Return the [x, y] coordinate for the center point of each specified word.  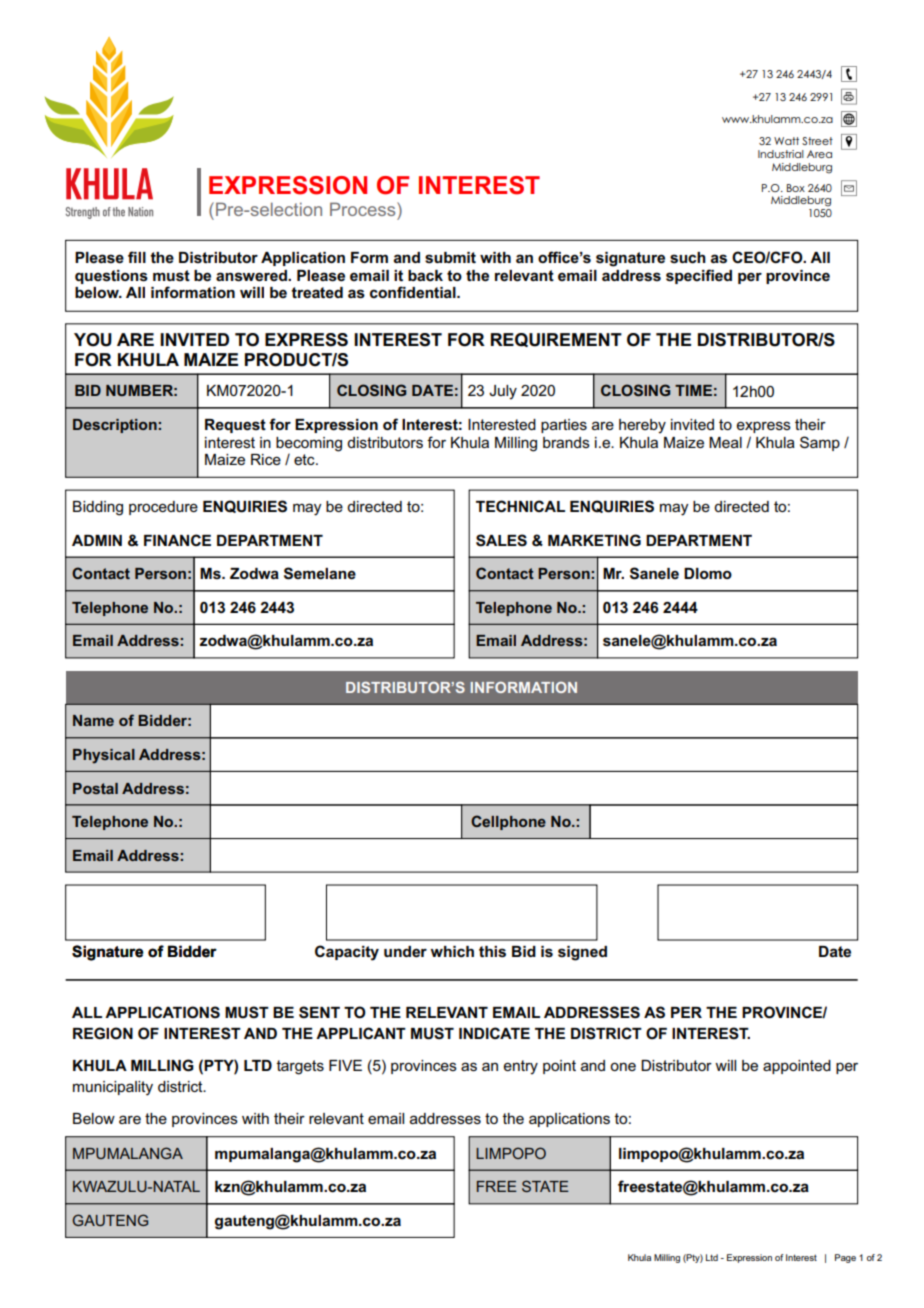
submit [450, 258]
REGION [103, 1033]
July [503, 392]
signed [582, 953]
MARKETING [594, 540]
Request [235, 426]
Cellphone [508, 822]
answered [252, 276]
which [452, 952]
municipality [113, 1088]
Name [93, 720]
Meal [725, 442]
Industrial [781, 154]
